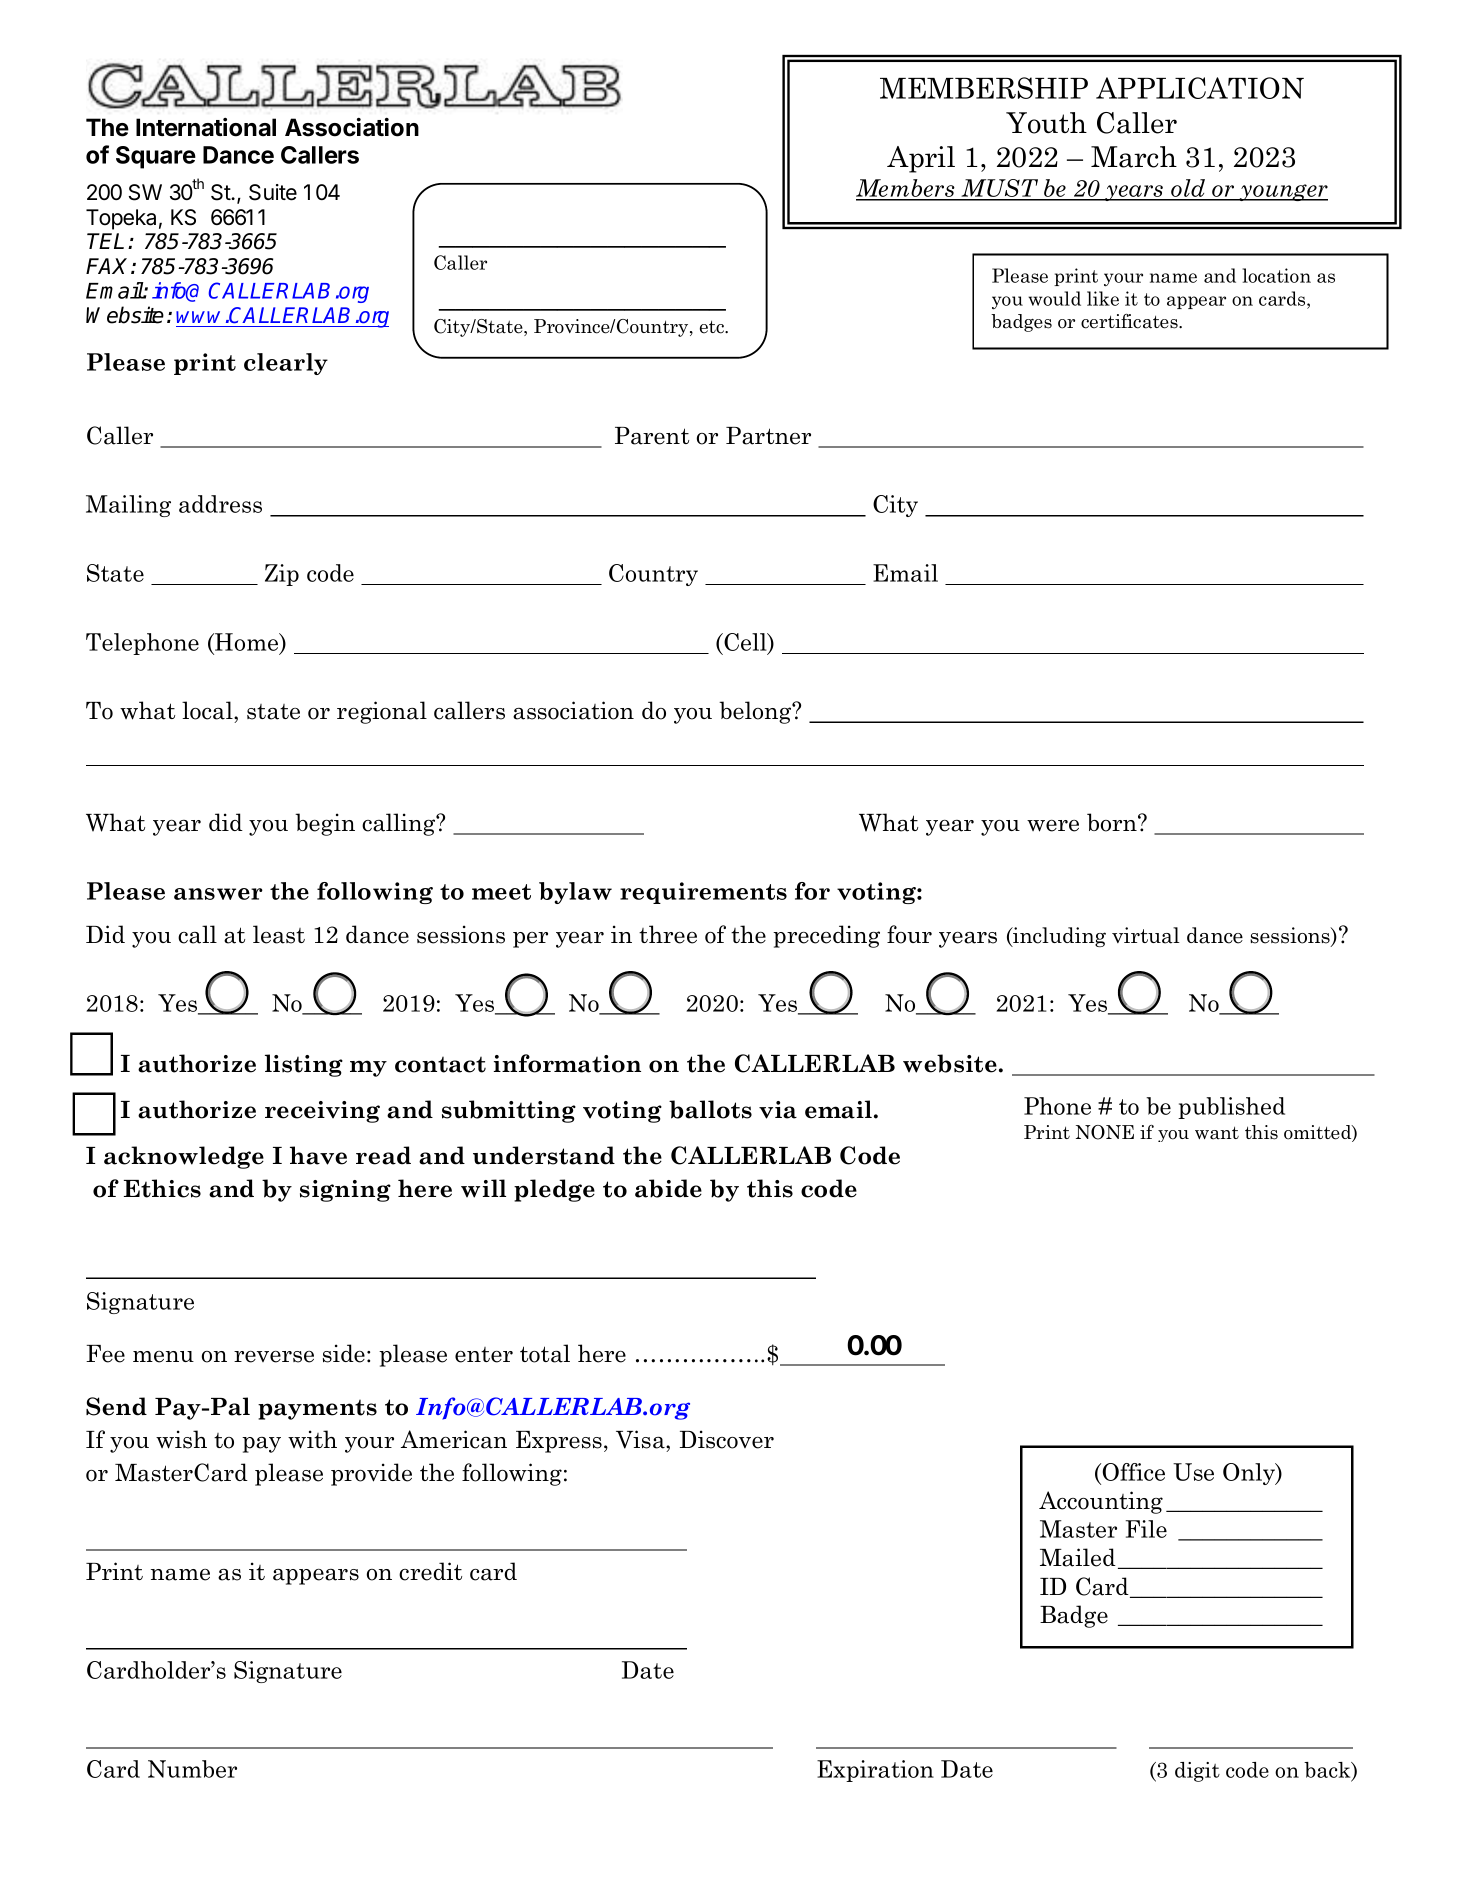  What do you see at coordinates (875, 1771) in the screenshot?
I see `Expiration` at bounding box center [875, 1771].
